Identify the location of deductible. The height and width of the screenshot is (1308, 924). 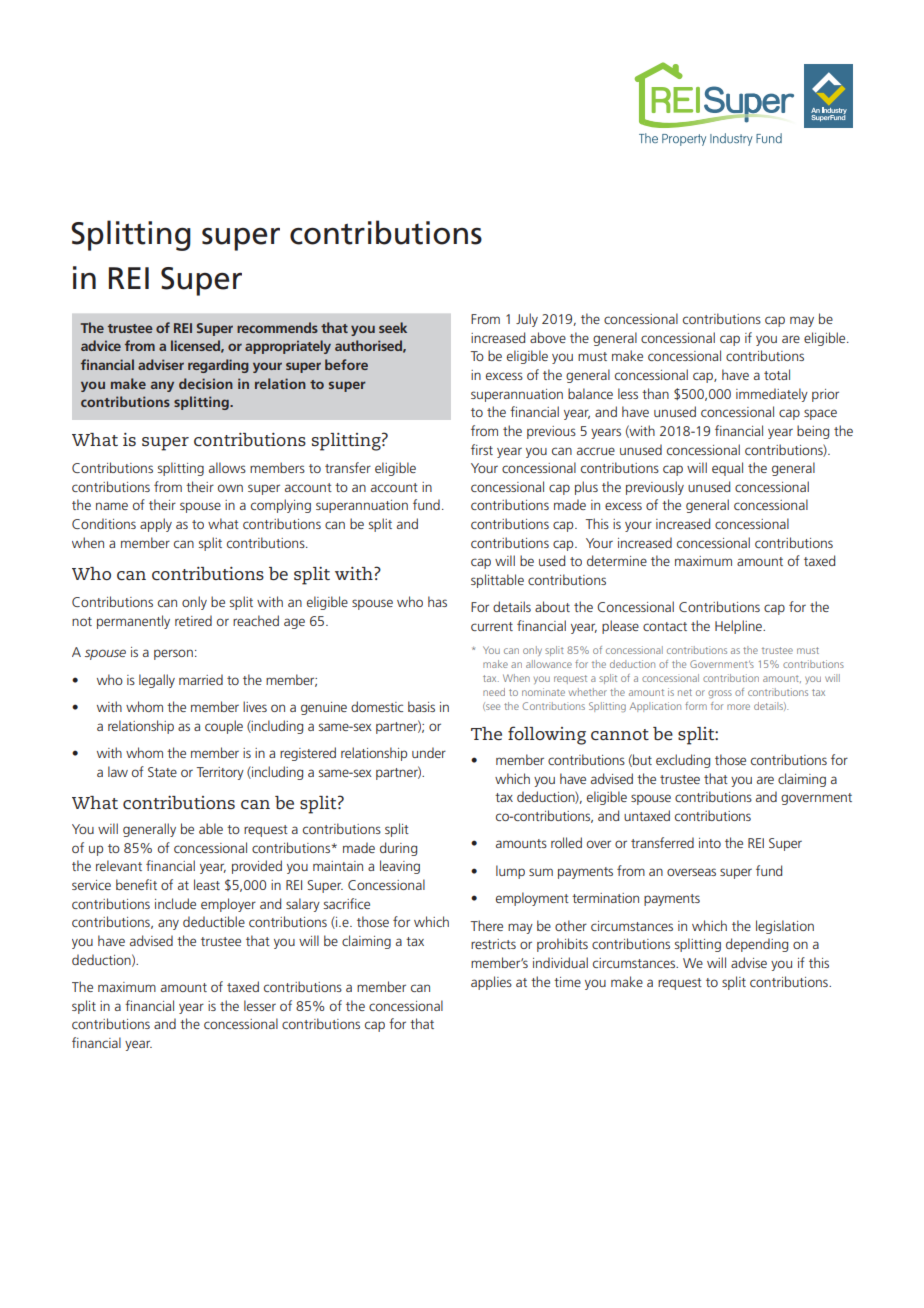
(214, 921).
